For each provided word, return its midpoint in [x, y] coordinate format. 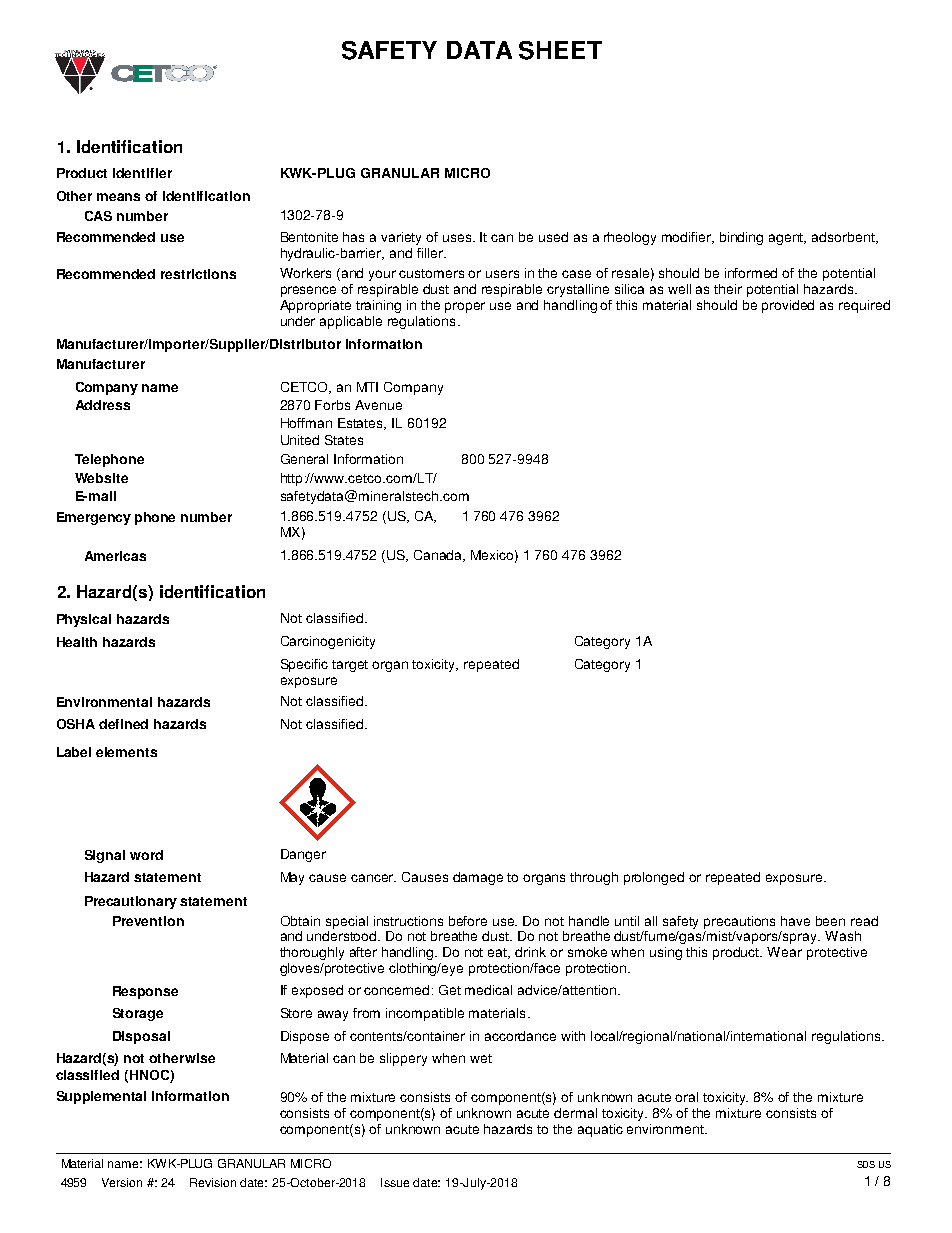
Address [103, 405]
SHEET [560, 50]
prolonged [654, 878]
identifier [142, 173]
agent [787, 239]
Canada [439, 556]
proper [465, 307]
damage [478, 878]
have [795, 921]
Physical [84, 620]
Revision [213, 1182]
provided [788, 306]
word [146, 855]
